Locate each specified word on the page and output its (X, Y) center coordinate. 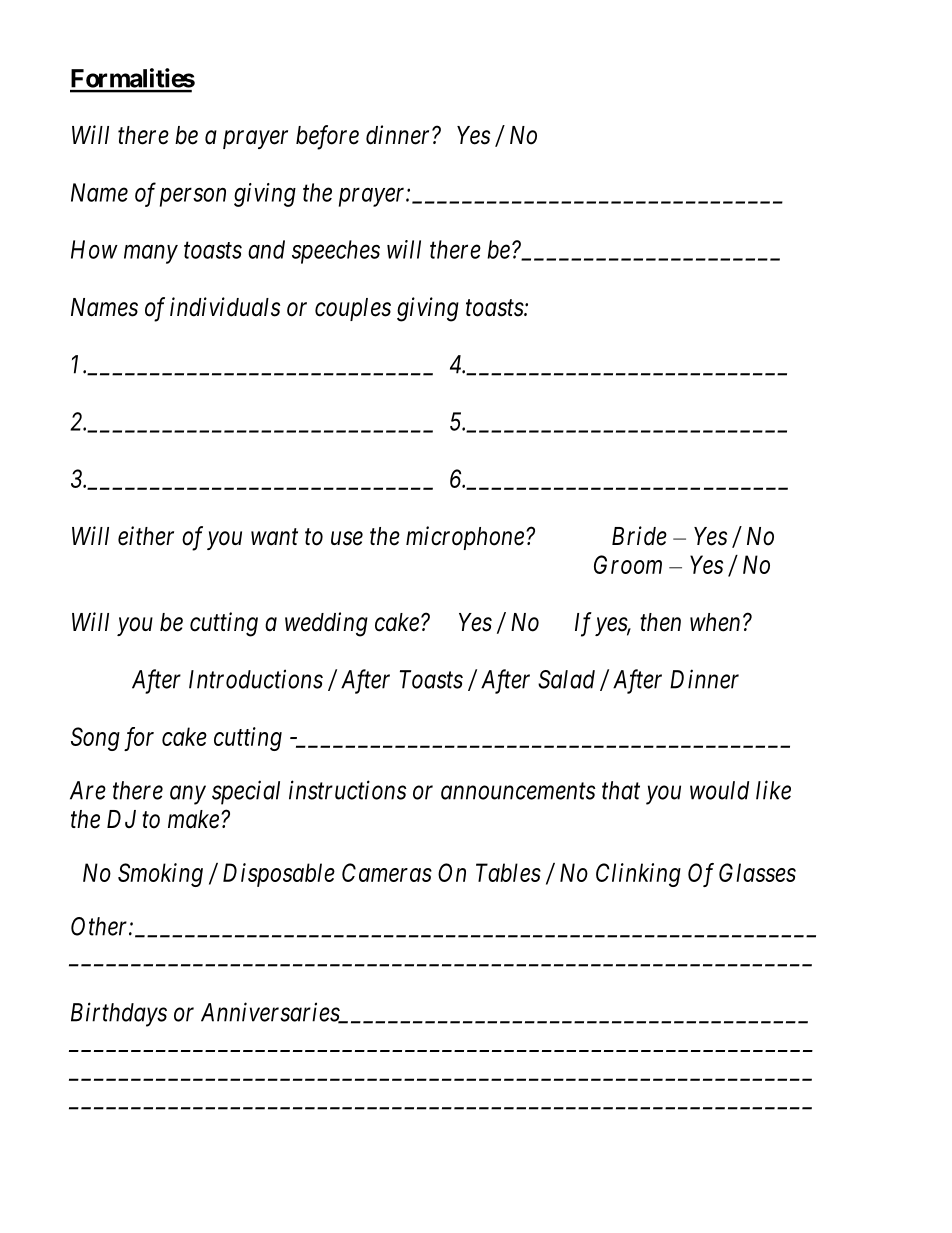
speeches (336, 252)
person (193, 197)
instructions (347, 790)
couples (353, 309)
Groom (628, 564)
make (193, 819)
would (719, 790)
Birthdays (119, 1014)
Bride (639, 536)
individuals (225, 307)
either (146, 536)
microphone (465, 538)
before (327, 137)
